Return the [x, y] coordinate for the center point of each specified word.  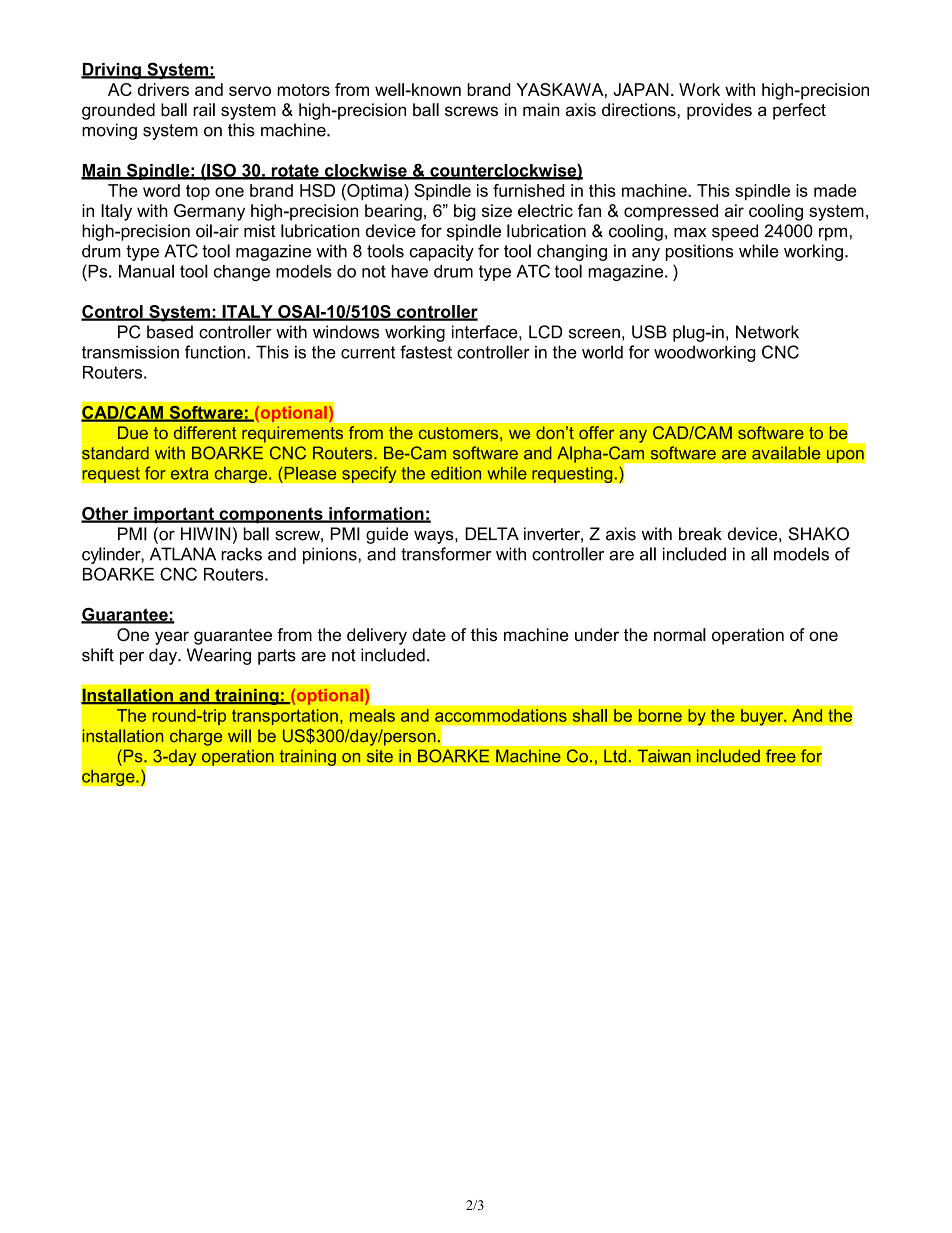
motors [303, 90]
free [781, 756]
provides [719, 111]
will [239, 736]
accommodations [501, 715]
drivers [163, 89]
